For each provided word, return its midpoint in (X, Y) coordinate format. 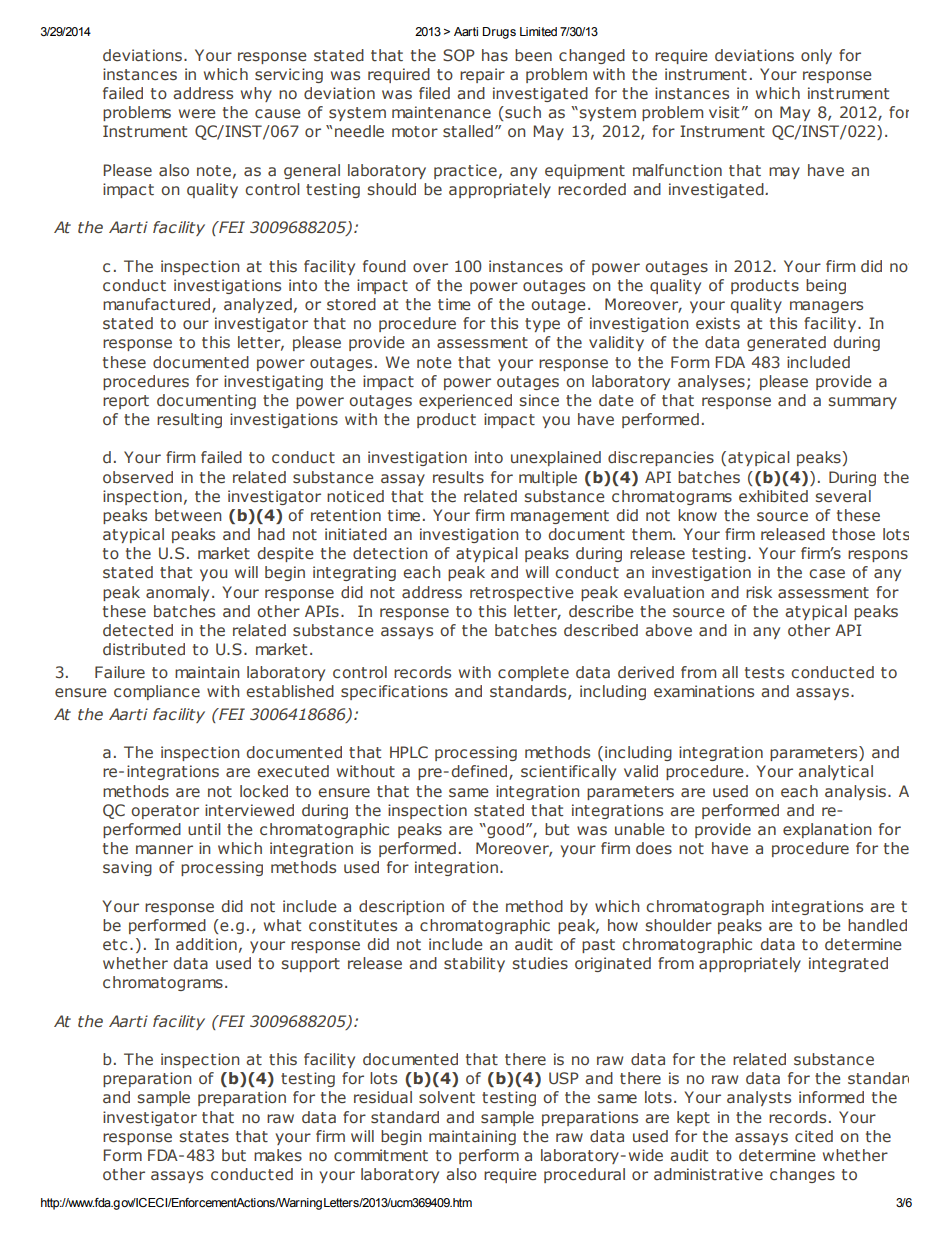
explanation (827, 830)
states (204, 1137)
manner (164, 850)
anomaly (177, 593)
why (256, 94)
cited (814, 1136)
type (542, 325)
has (495, 55)
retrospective (522, 593)
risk (759, 592)
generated (786, 343)
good (504, 830)
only (816, 56)
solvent (447, 1097)
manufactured (158, 305)
